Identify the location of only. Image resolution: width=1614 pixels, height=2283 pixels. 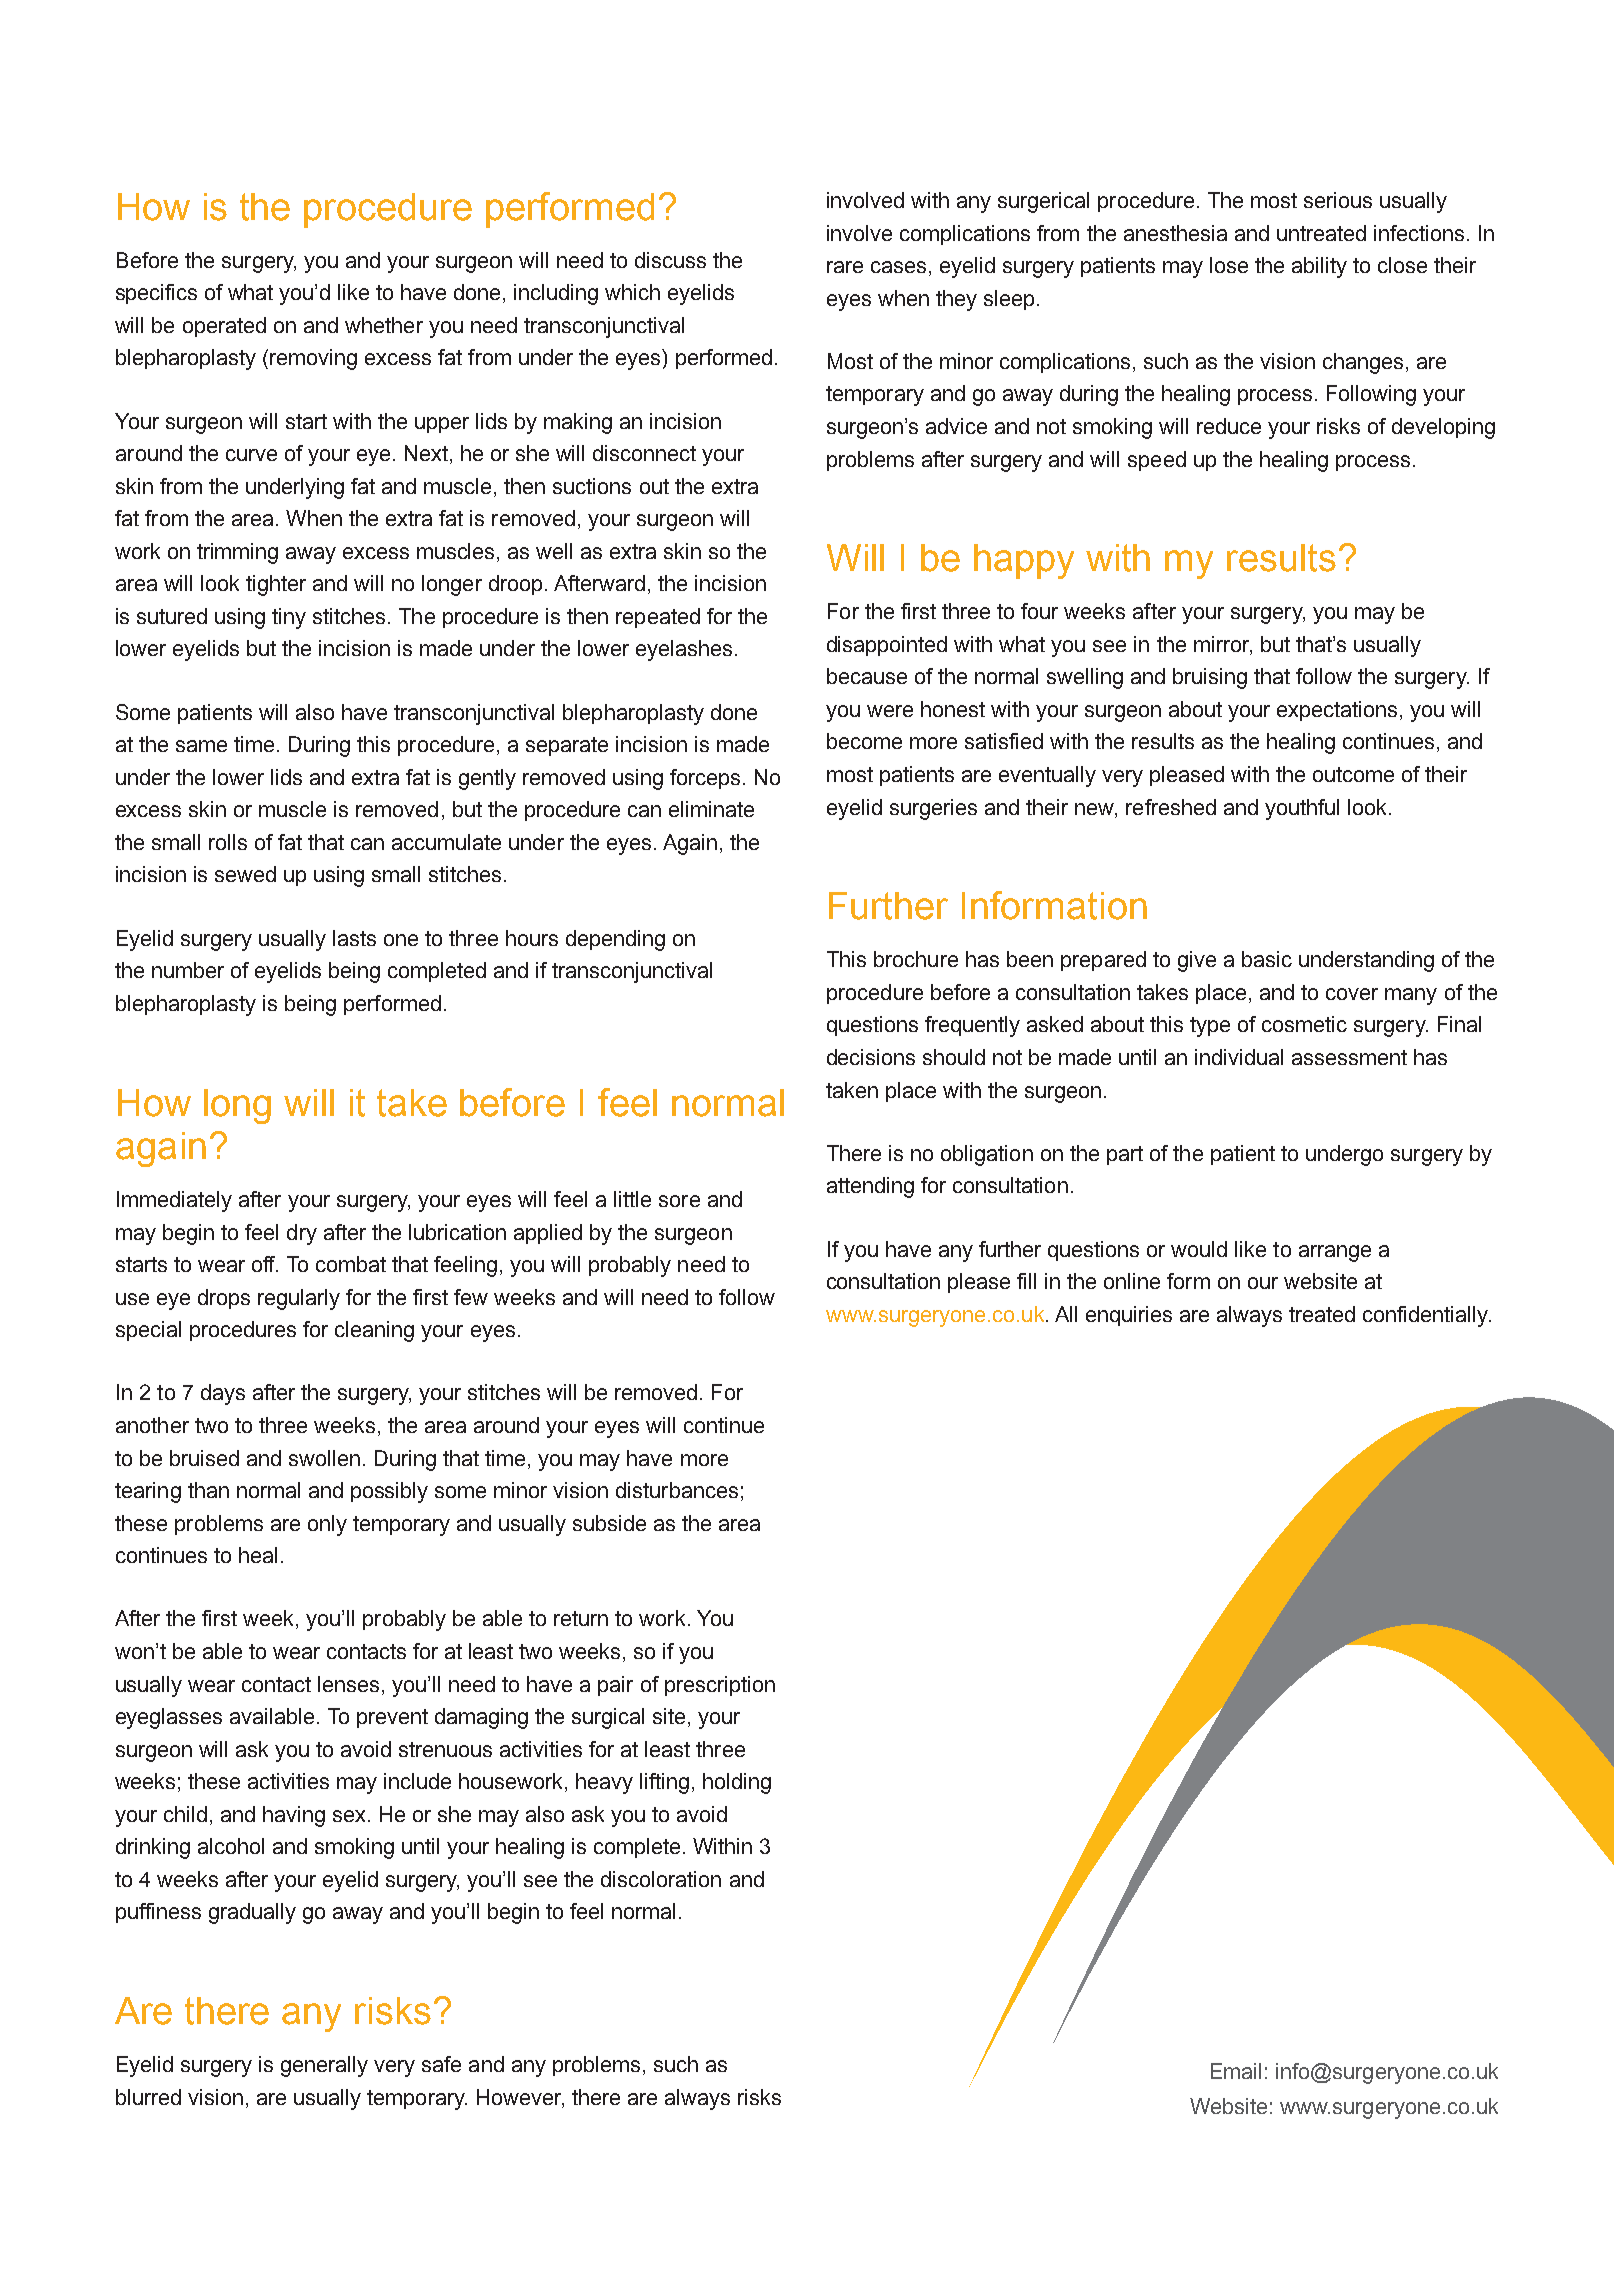
(327, 1525).
